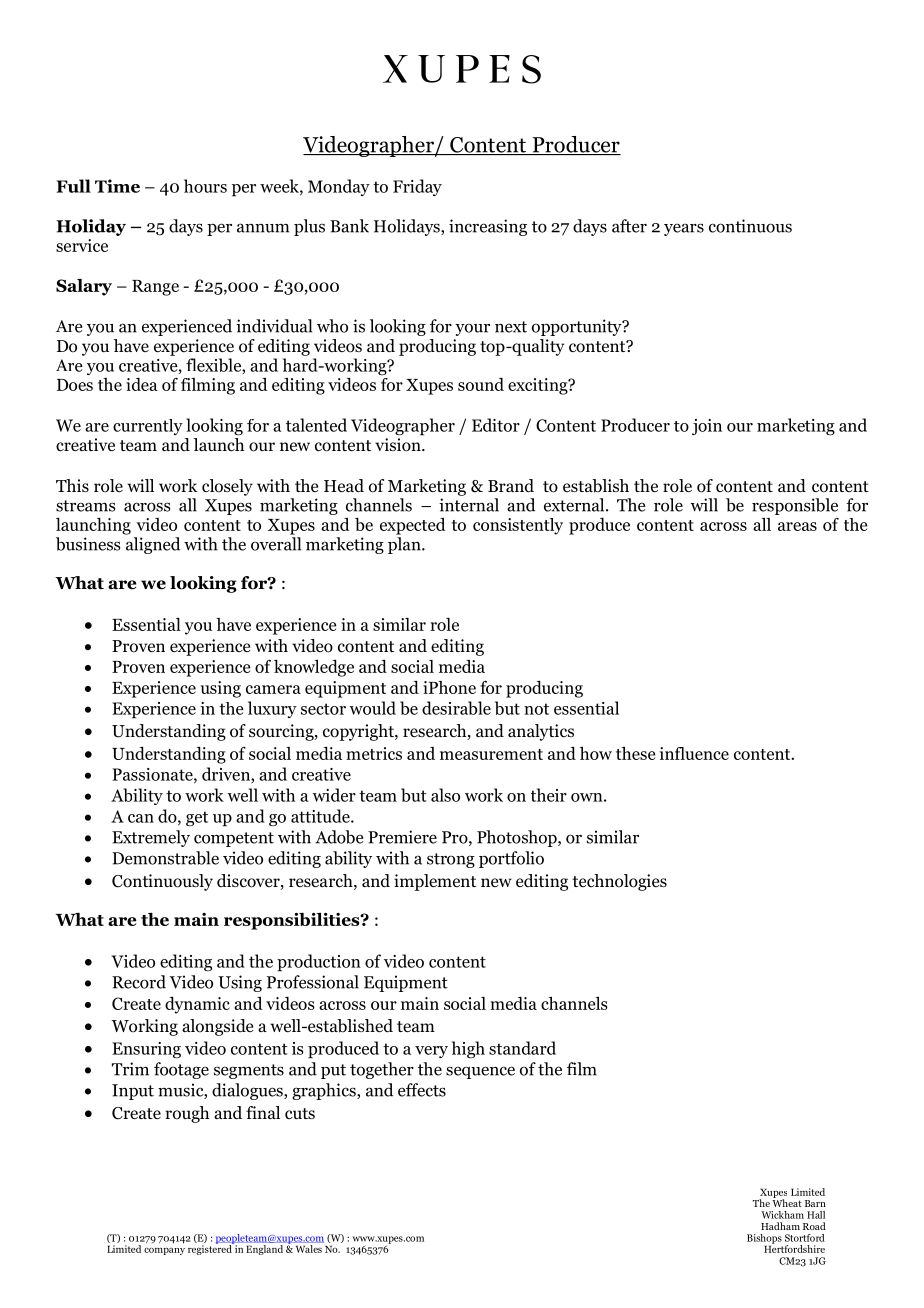 This screenshot has height=1308, width=924. Describe the element at coordinates (619, 882) in the screenshot. I see `technologies` at that location.
